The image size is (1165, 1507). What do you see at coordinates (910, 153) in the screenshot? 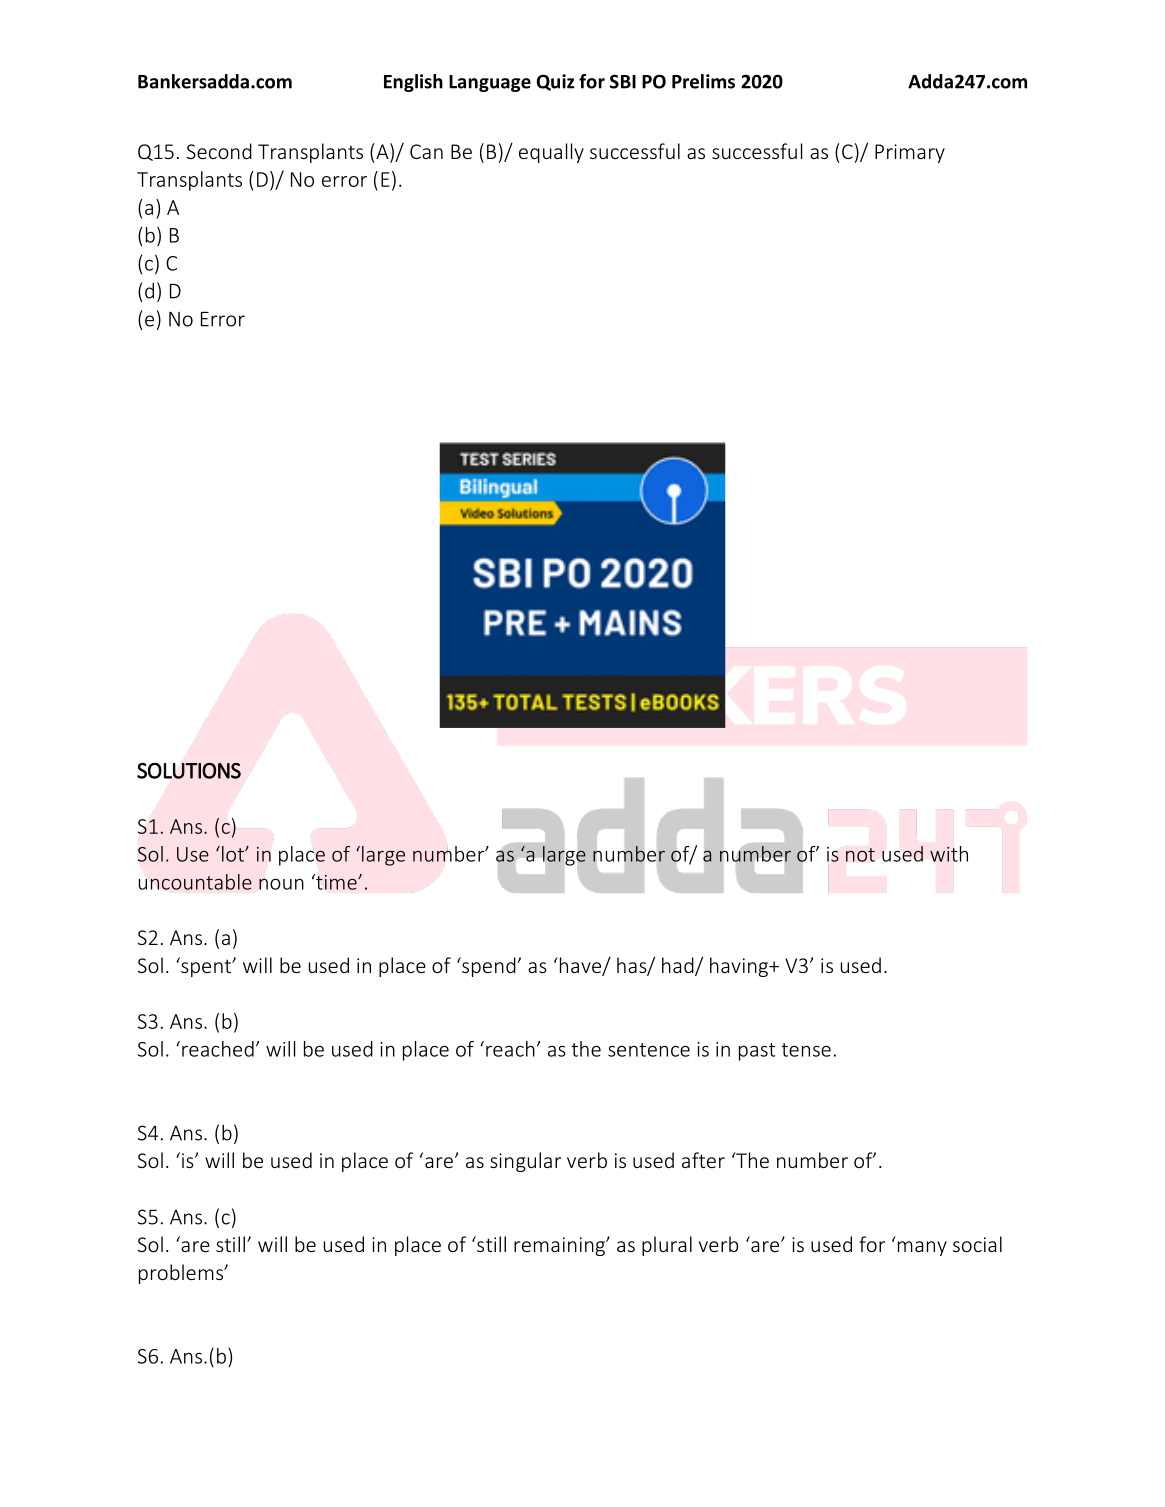
I see `Primary` at bounding box center [910, 153].
